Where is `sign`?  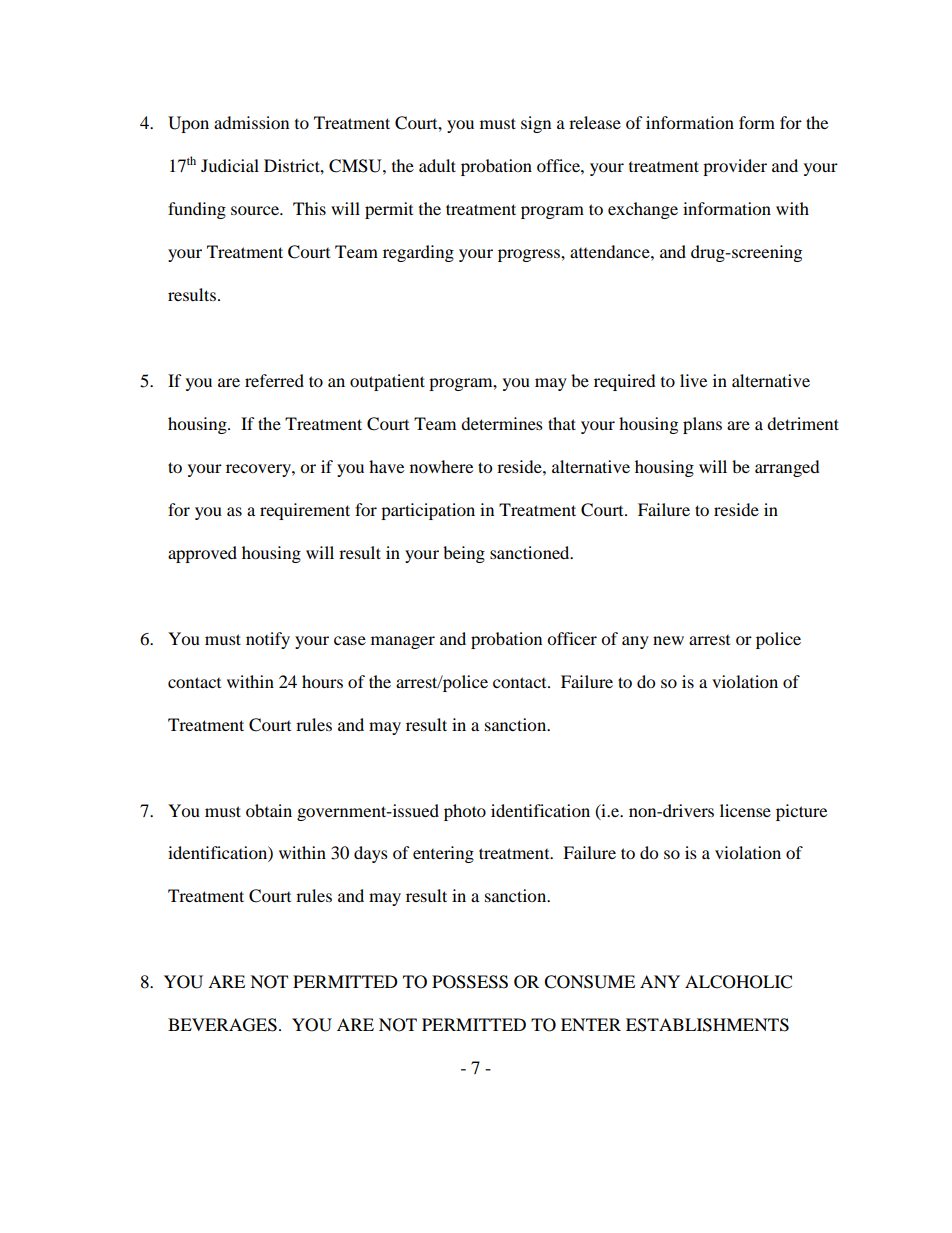
sign is located at coordinates (536, 124).
